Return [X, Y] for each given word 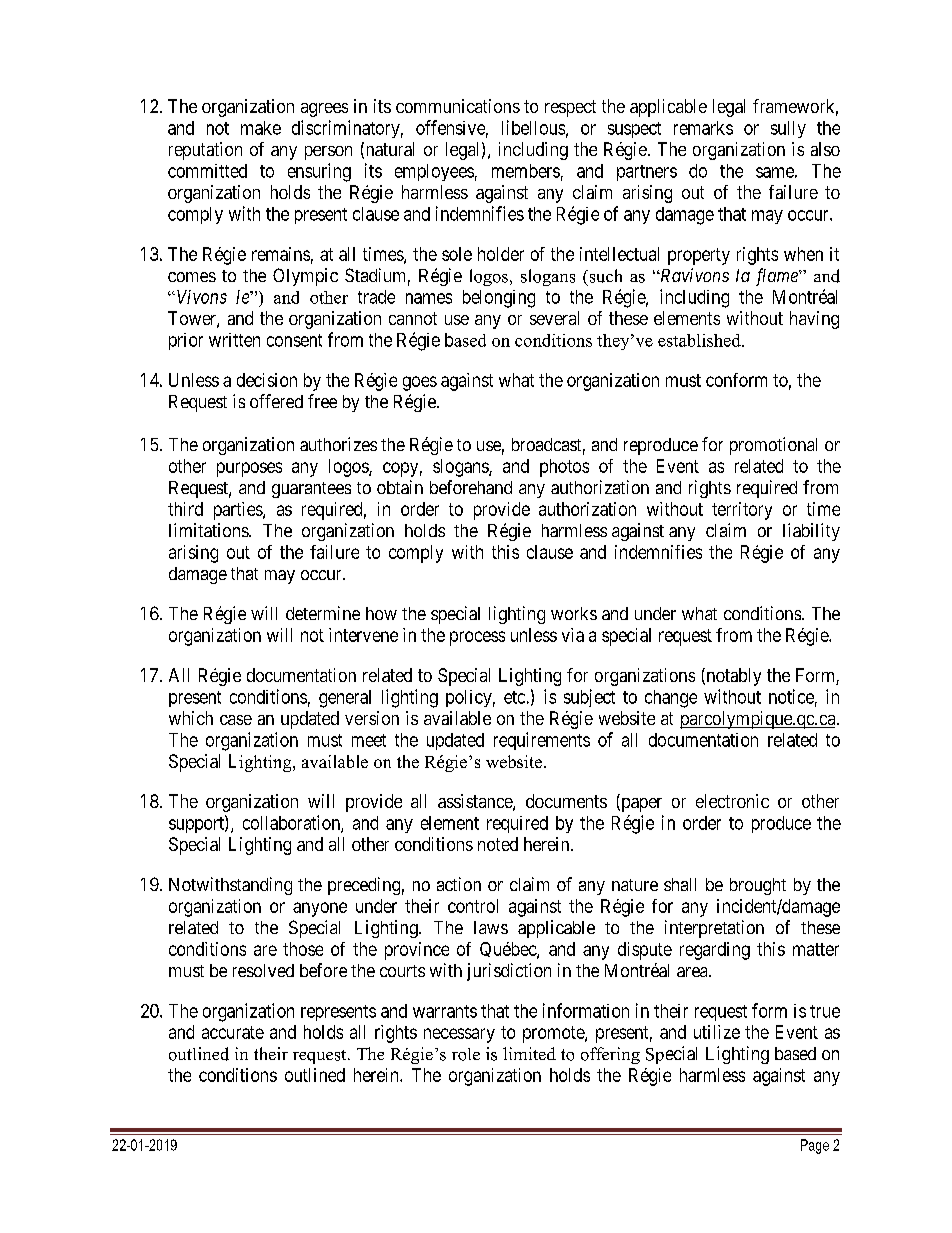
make [261, 128]
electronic [732, 801]
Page [815, 1146]
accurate [233, 1032]
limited [529, 1053]
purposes [249, 469]
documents [566, 801]
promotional [773, 446]
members [526, 171]
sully [788, 129]
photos [564, 468]
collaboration [292, 823]
